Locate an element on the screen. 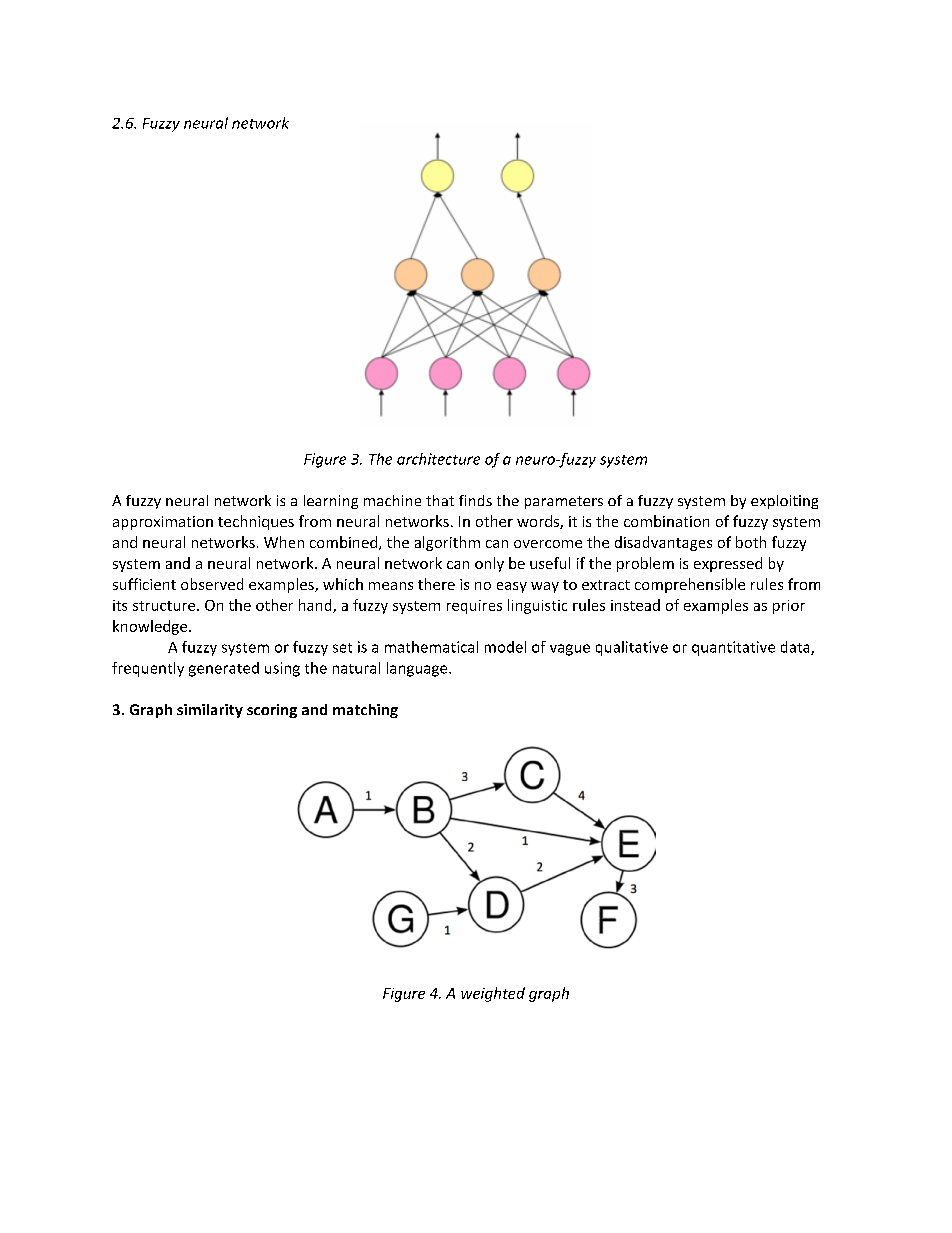 The image size is (952, 1233). qualitative is located at coordinates (632, 648).
